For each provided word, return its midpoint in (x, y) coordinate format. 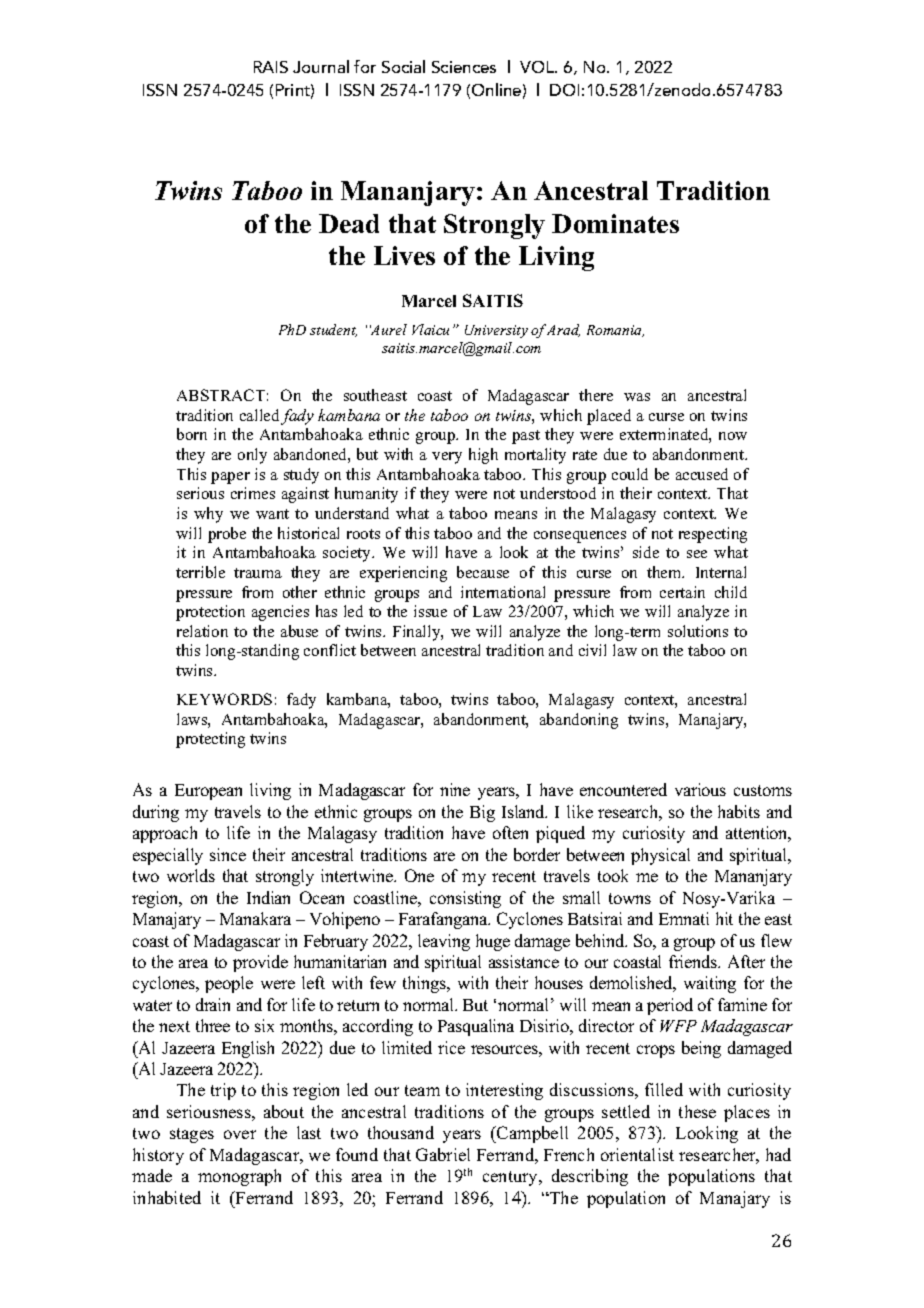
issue (430, 611)
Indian (268, 897)
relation (202, 631)
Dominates (615, 223)
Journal (321, 66)
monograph (239, 1177)
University (496, 331)
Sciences (464, 67)
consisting (465, 899)
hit (724, 918)
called (259, 415)
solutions (698, 631)
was (637, 397)
